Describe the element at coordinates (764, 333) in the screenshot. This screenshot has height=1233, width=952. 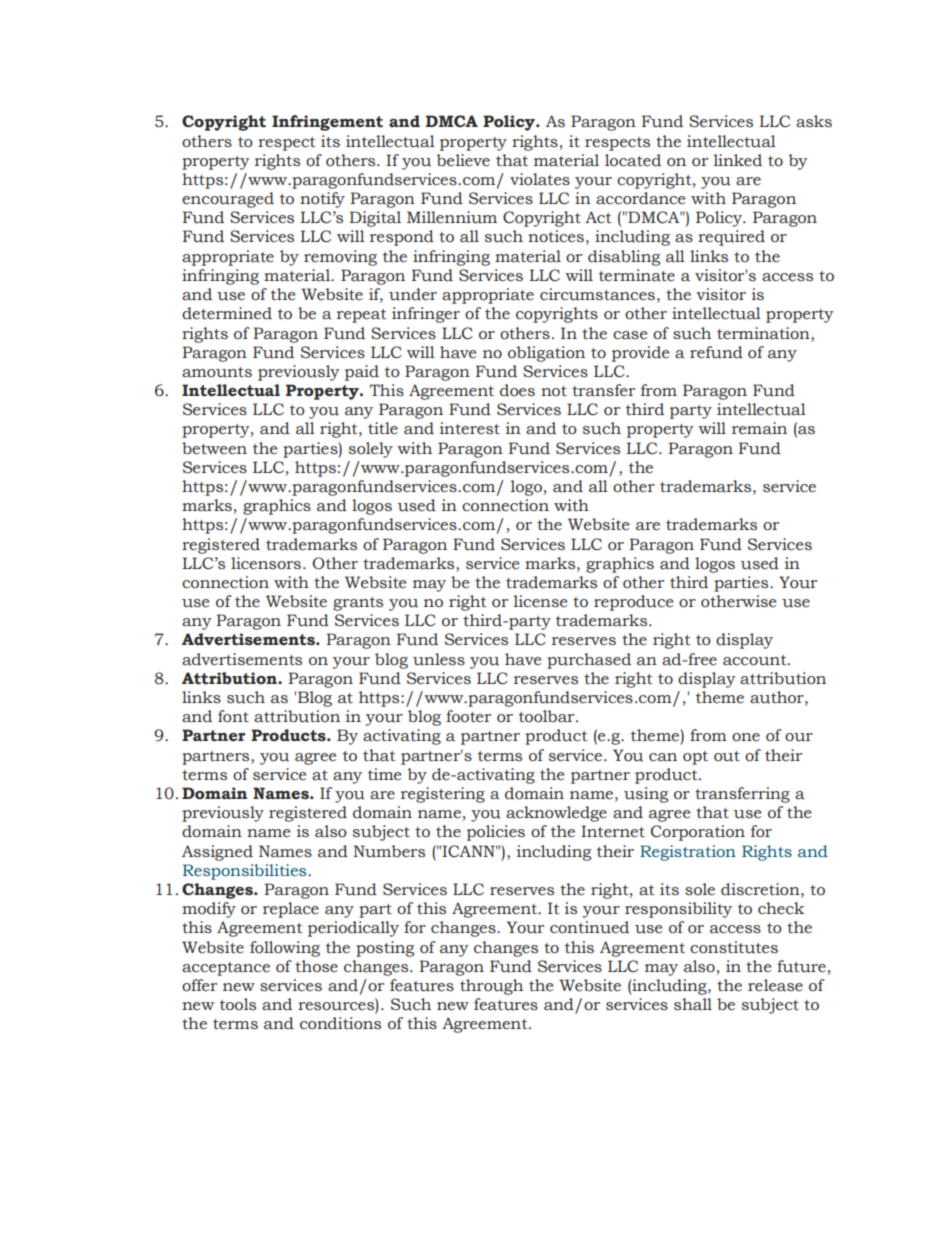
I see `termination` at that location.
